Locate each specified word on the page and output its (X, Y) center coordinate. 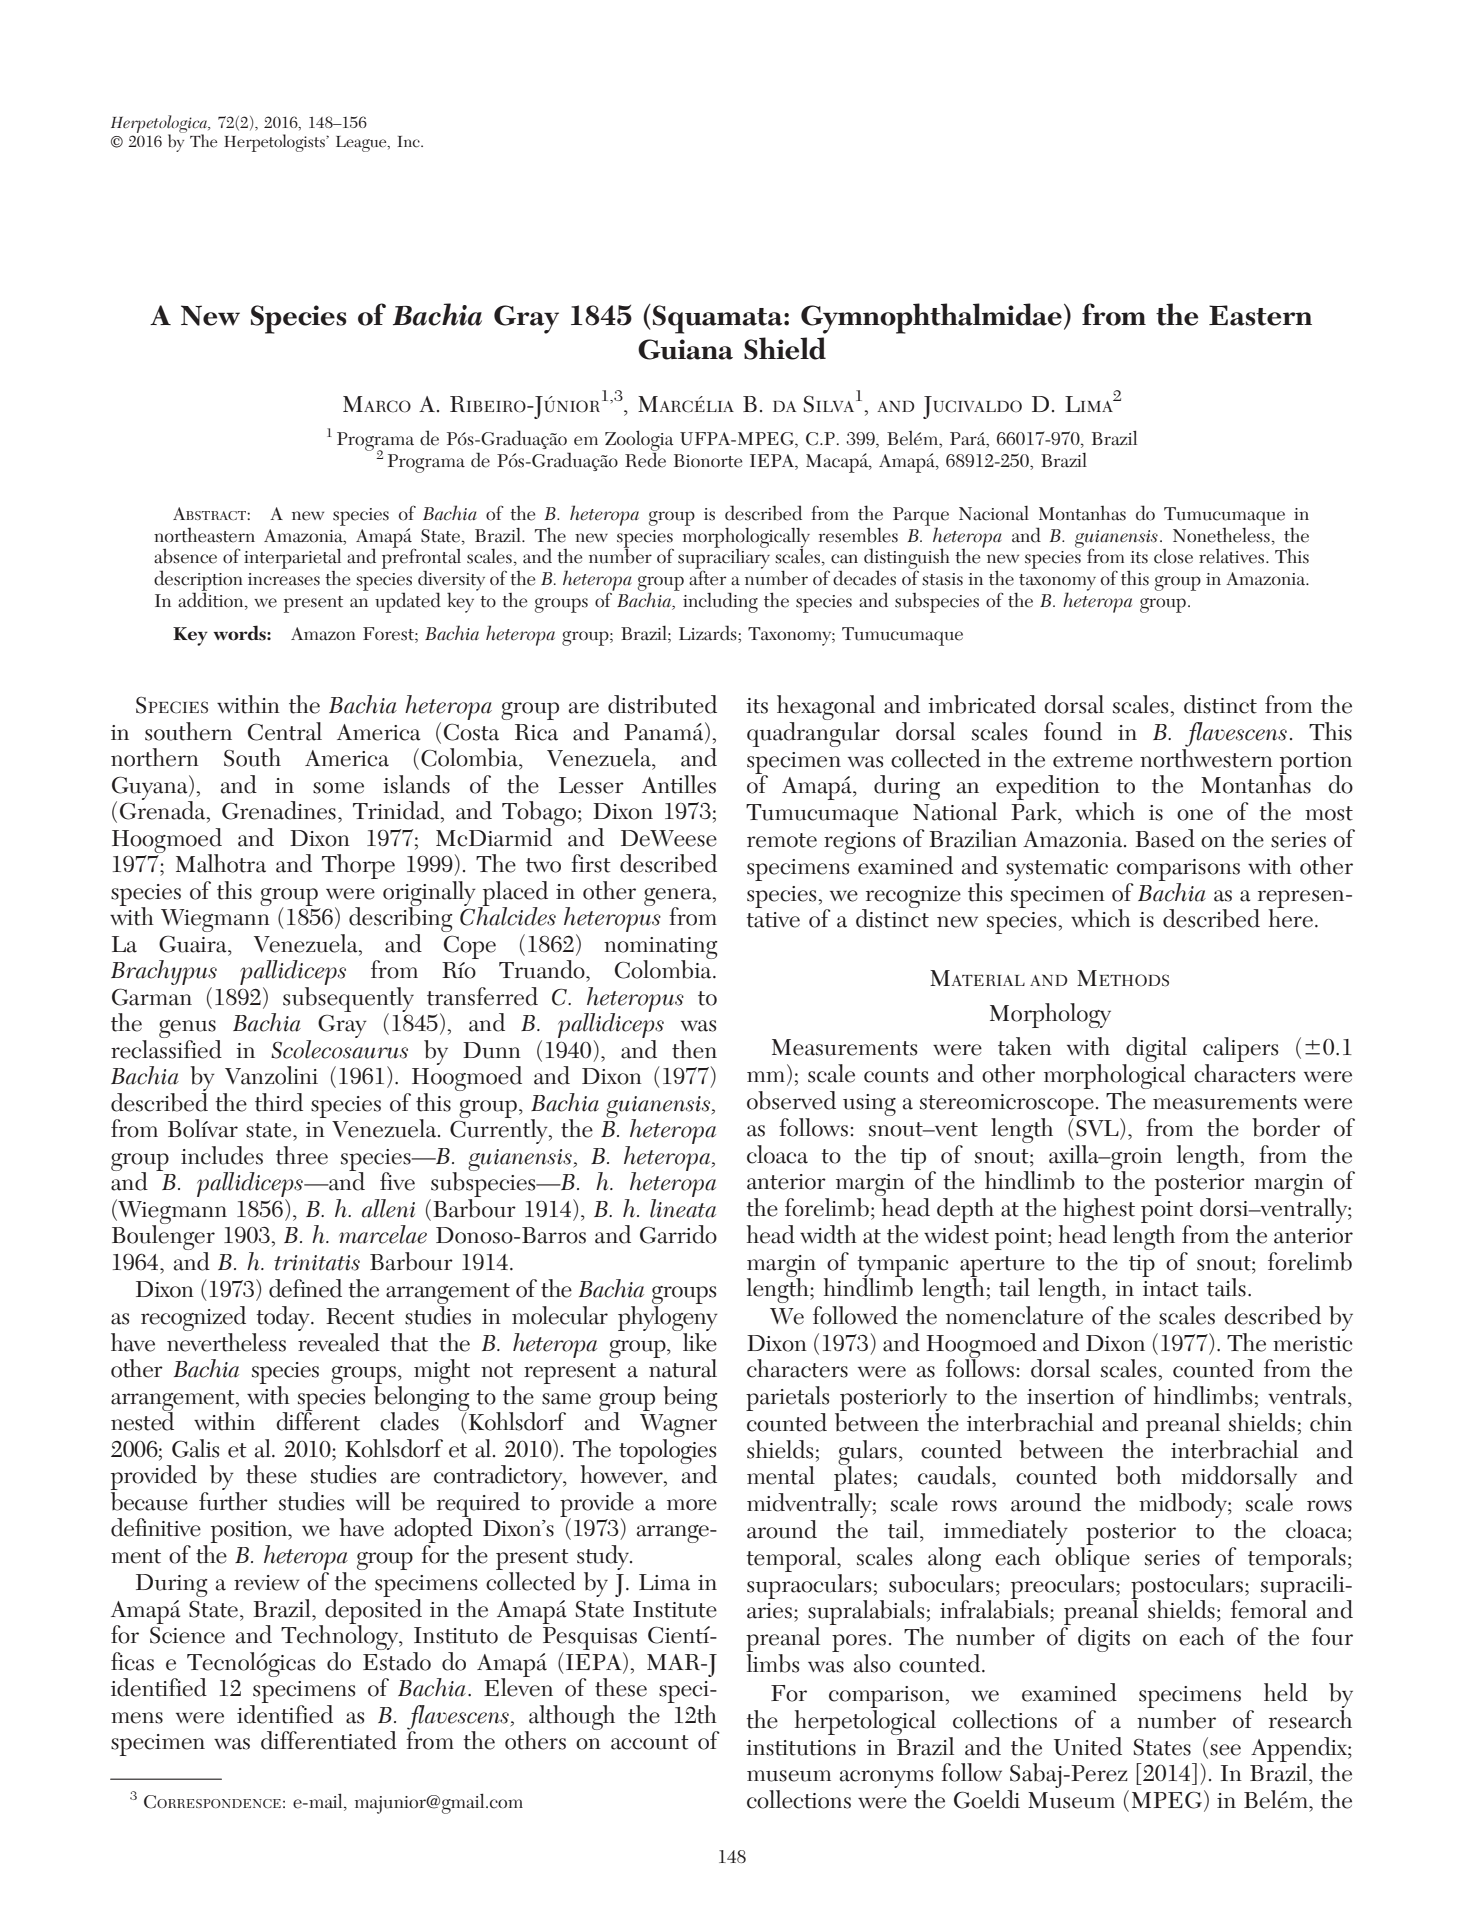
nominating (661, 949)
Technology (341, 1638)
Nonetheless (1221, 534)
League (362, 144)
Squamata (719, 319)
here (1291, 917)
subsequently (348, 999)
